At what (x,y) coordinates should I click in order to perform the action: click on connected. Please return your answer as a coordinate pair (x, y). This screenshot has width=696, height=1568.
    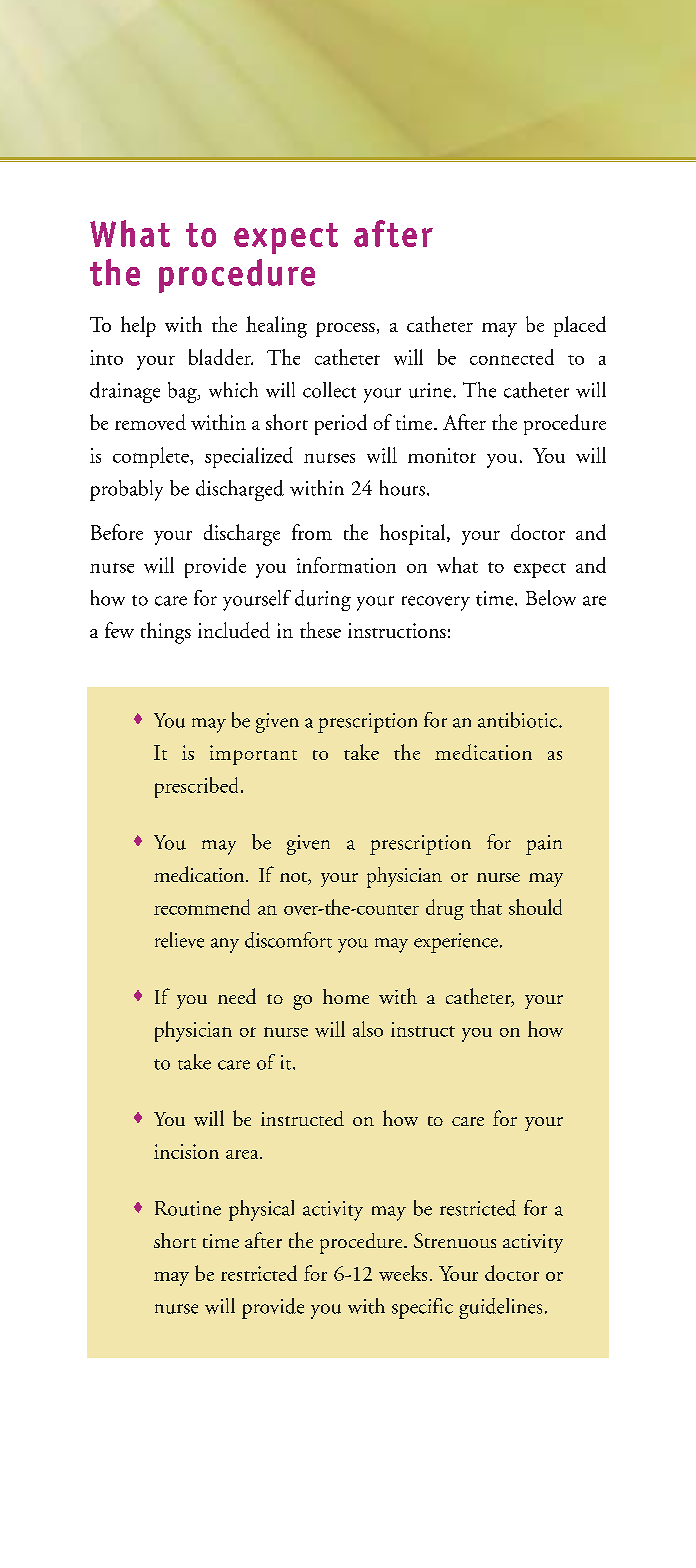
    Looking at the image, I should click on (512, 357).
